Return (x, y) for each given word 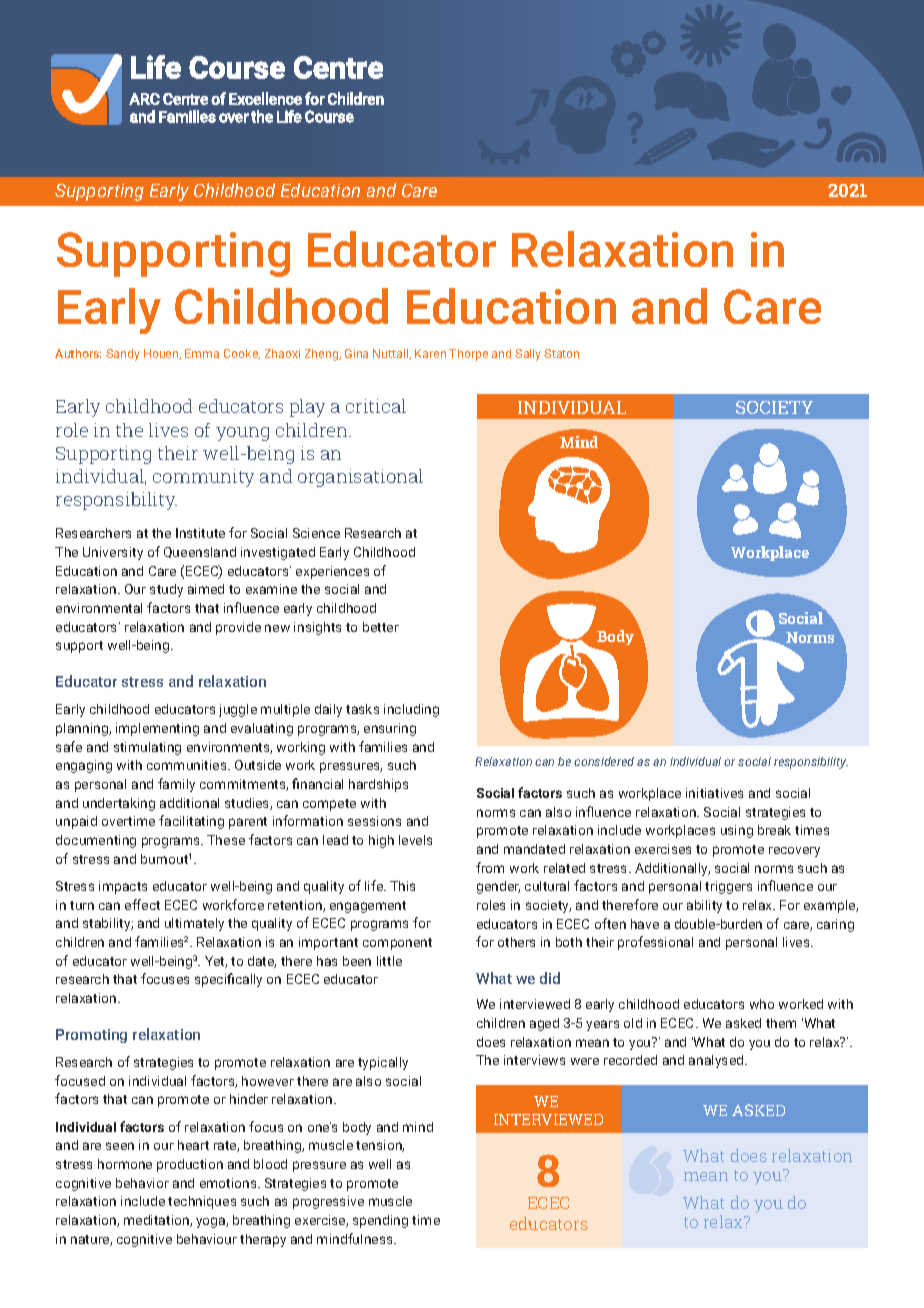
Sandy (123, 355)
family (176, 785)
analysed (717, 1061)
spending (380, 1221)
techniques (202, 1202)
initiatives (714, 793)
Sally (528, 355)
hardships (378, 785)
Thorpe (468, 355)
